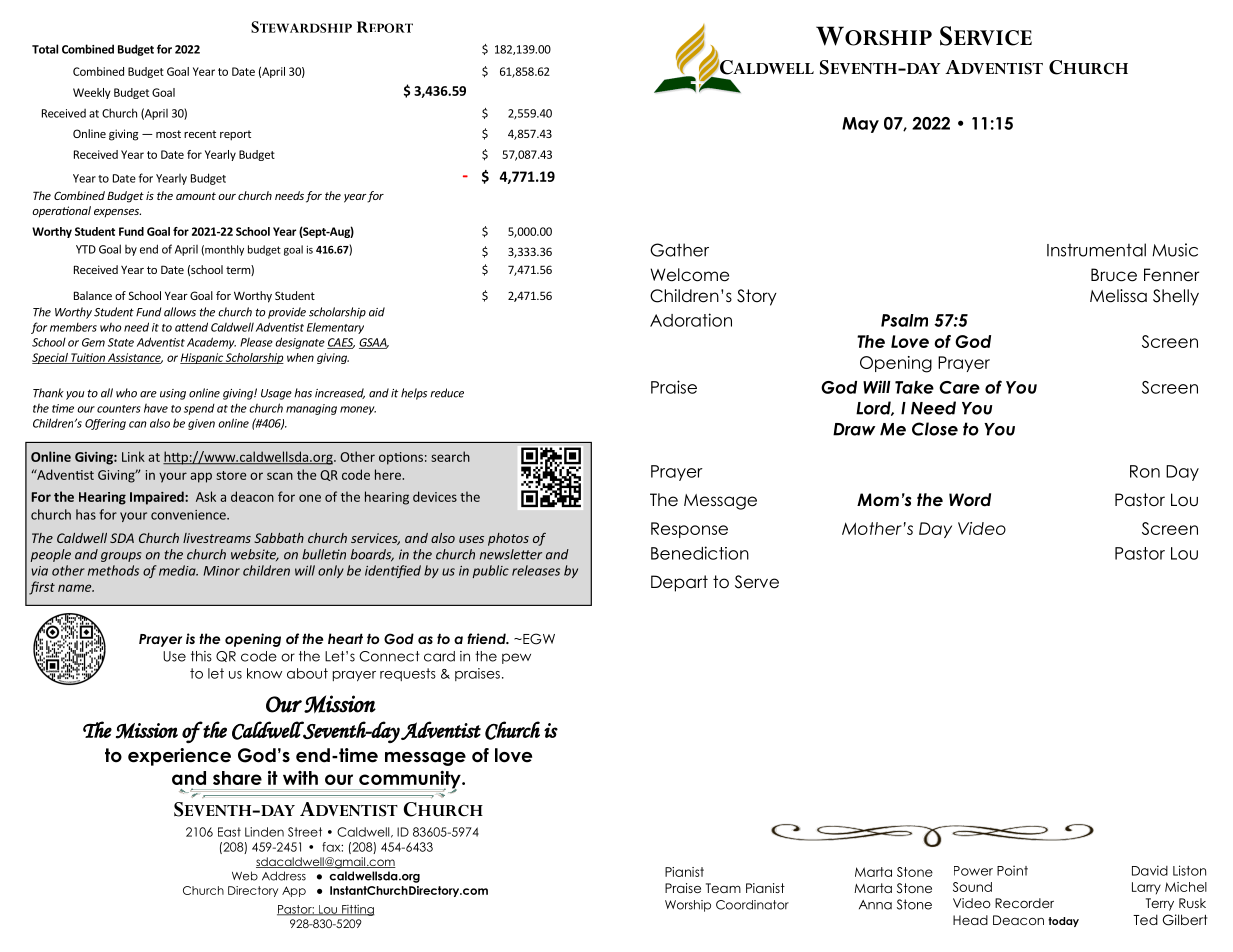  I want to click on Team, so click(723, 888).
